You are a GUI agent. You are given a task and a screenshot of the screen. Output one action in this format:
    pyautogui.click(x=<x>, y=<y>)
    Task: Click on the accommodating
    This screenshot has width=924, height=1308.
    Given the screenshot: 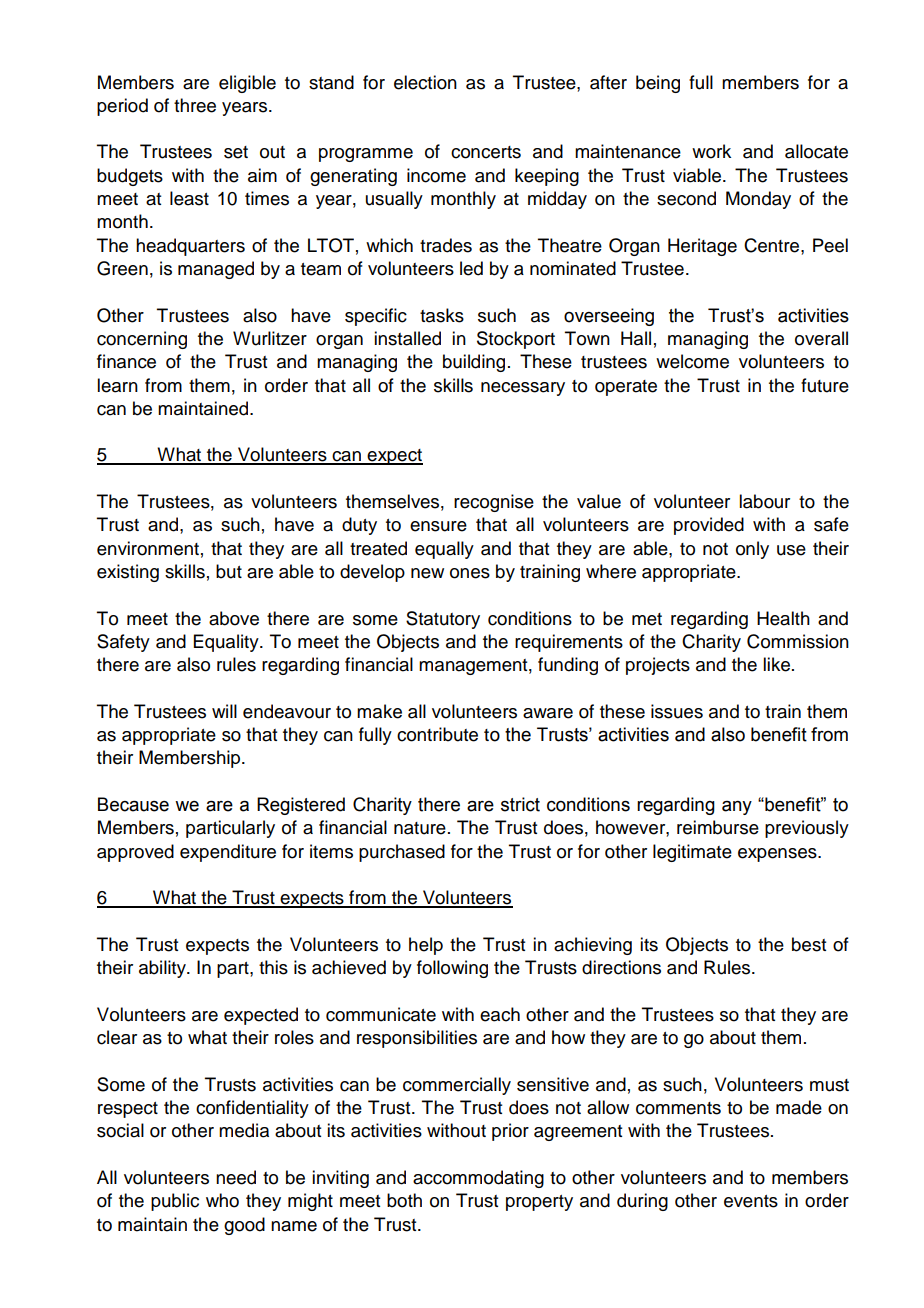 What is the action you would take?
    pyautogui.click(x=478, y=1179)
